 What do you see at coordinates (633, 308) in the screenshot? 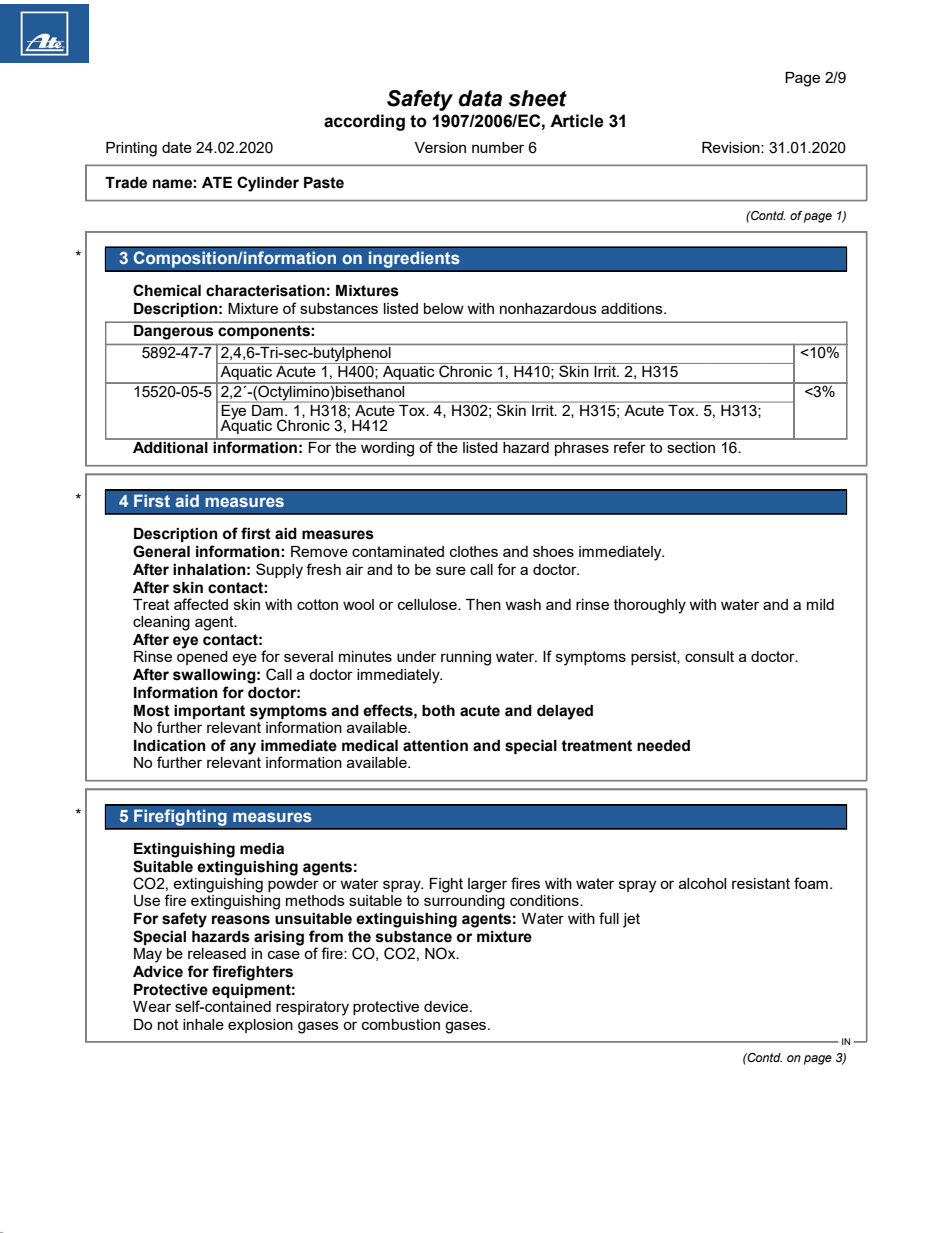
I see `additions` at bounding box center [633, 308].
